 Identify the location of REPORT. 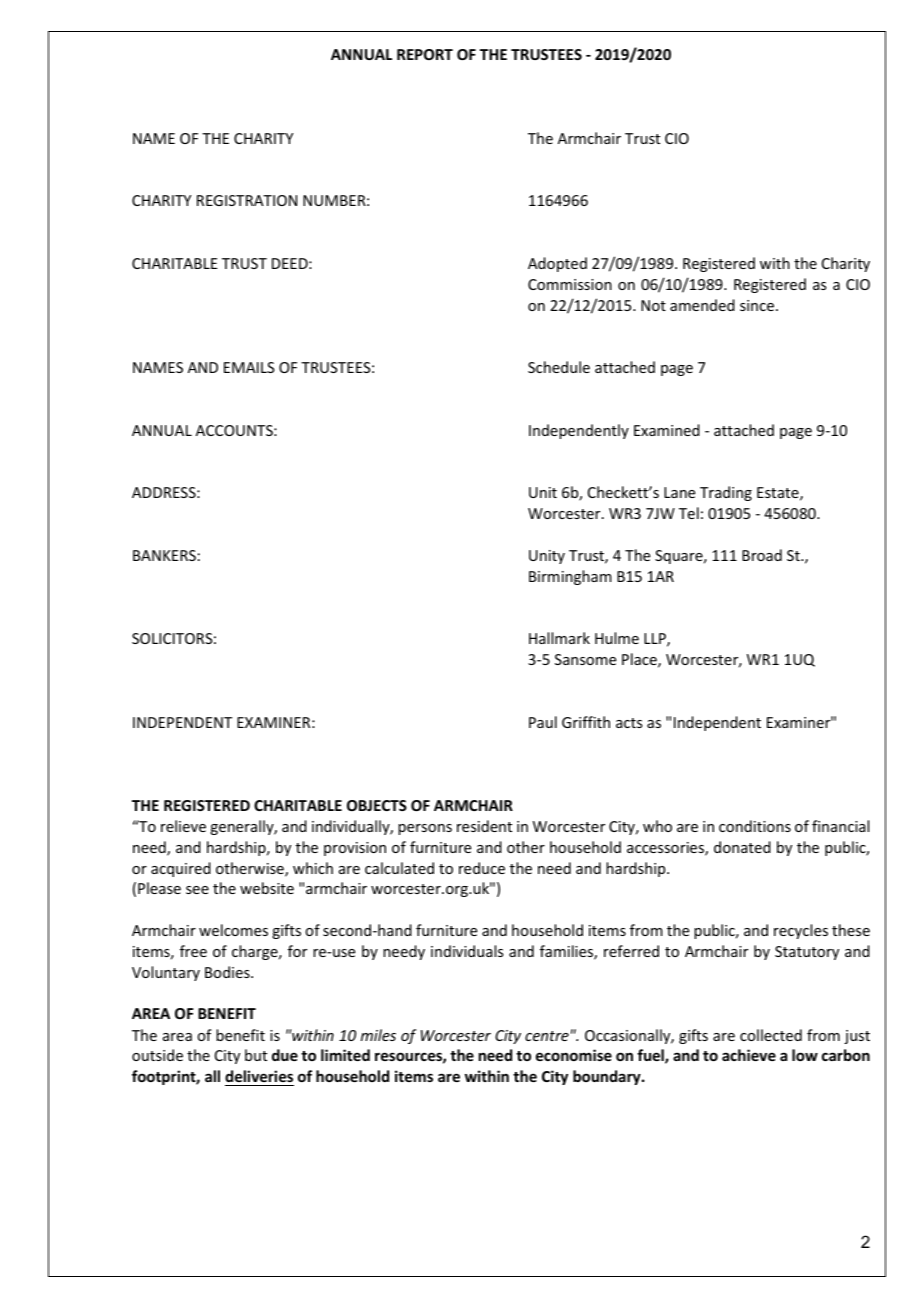
(425, 54).
